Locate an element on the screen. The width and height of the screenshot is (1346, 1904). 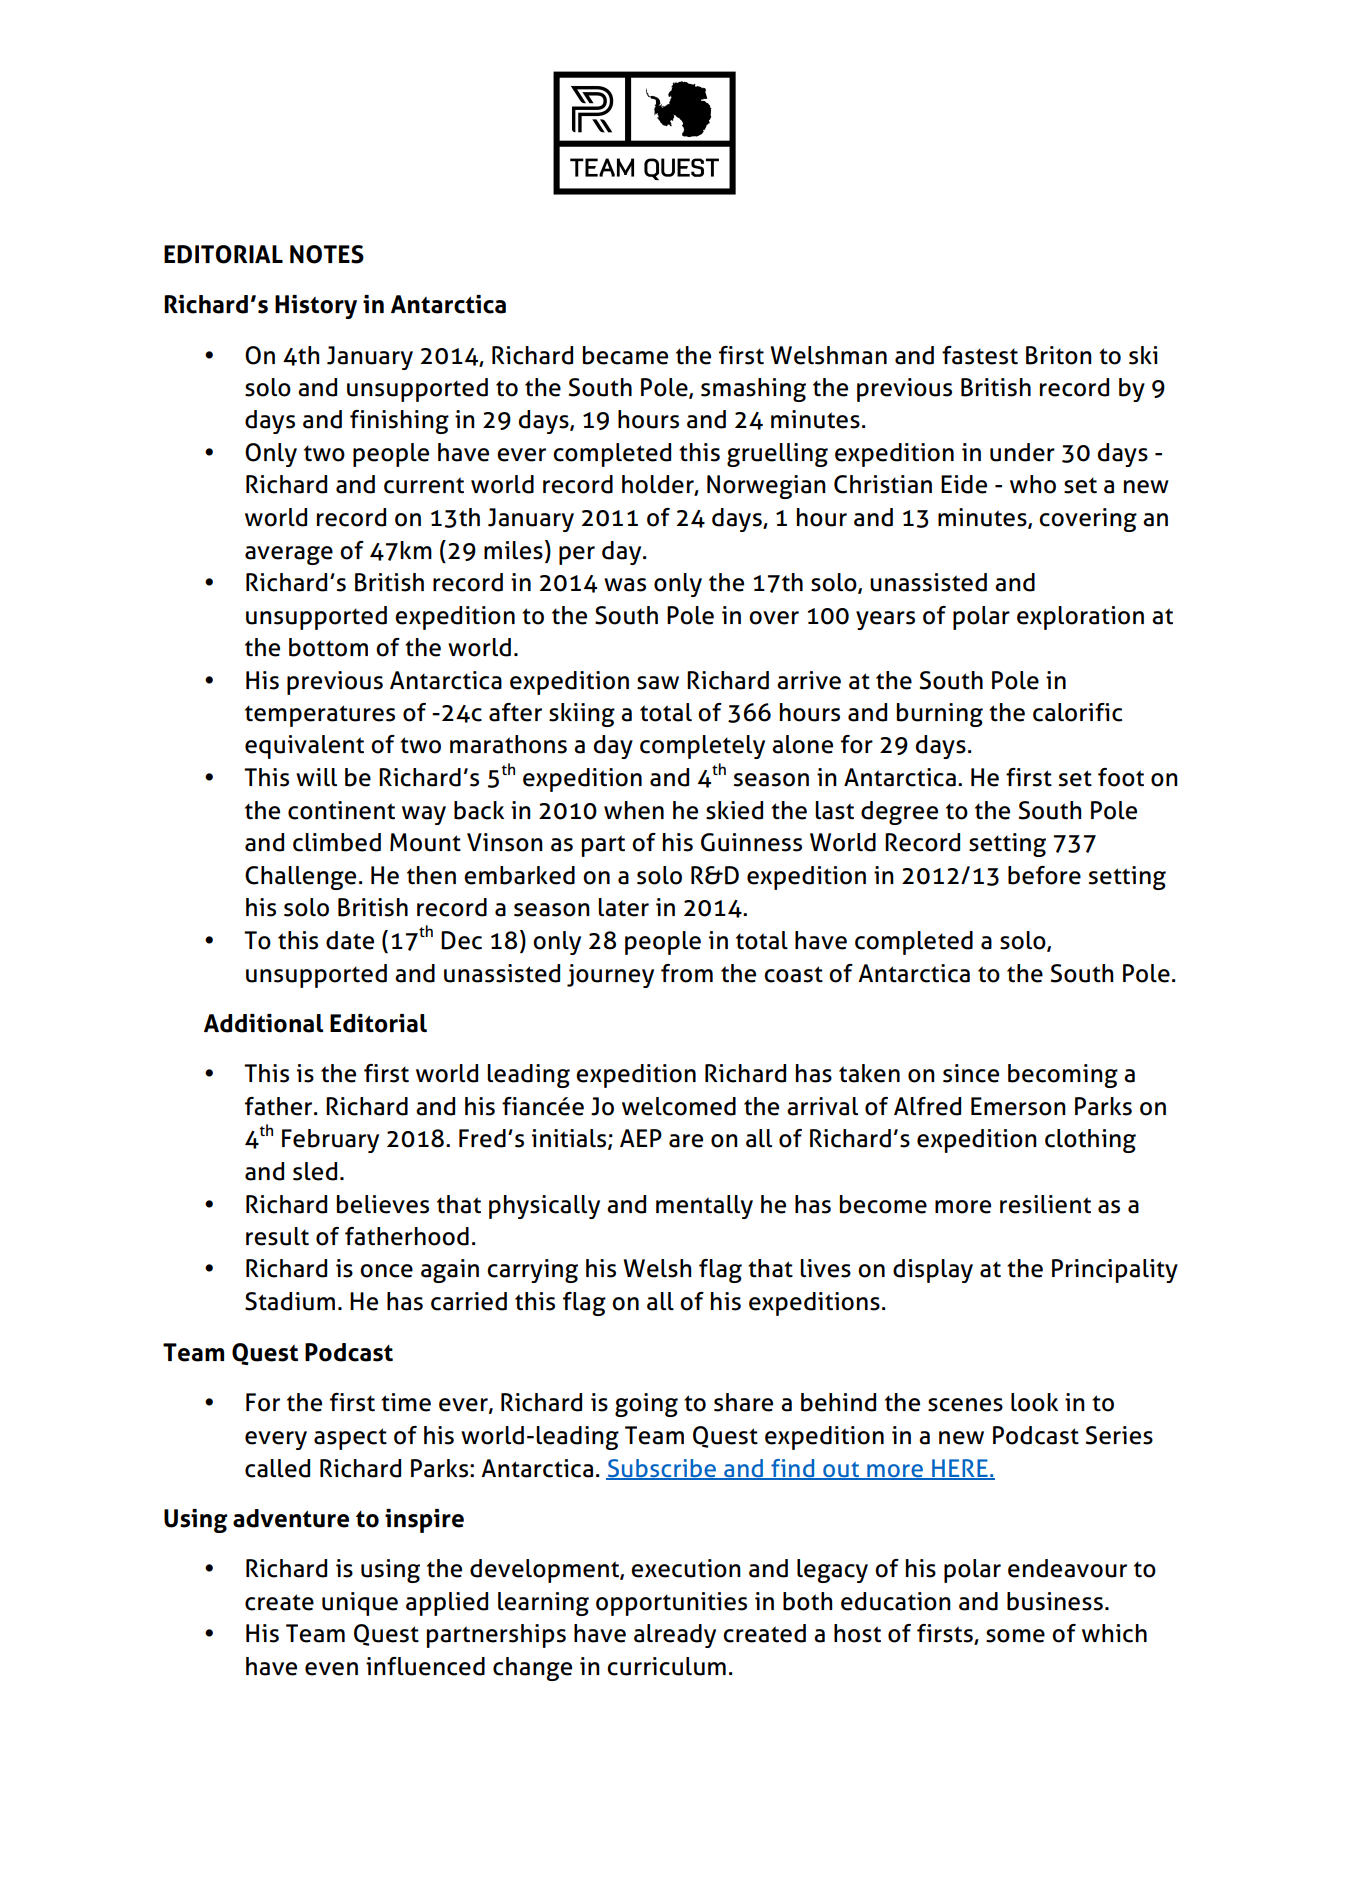
unique is located at coordinates (360, 1604).
